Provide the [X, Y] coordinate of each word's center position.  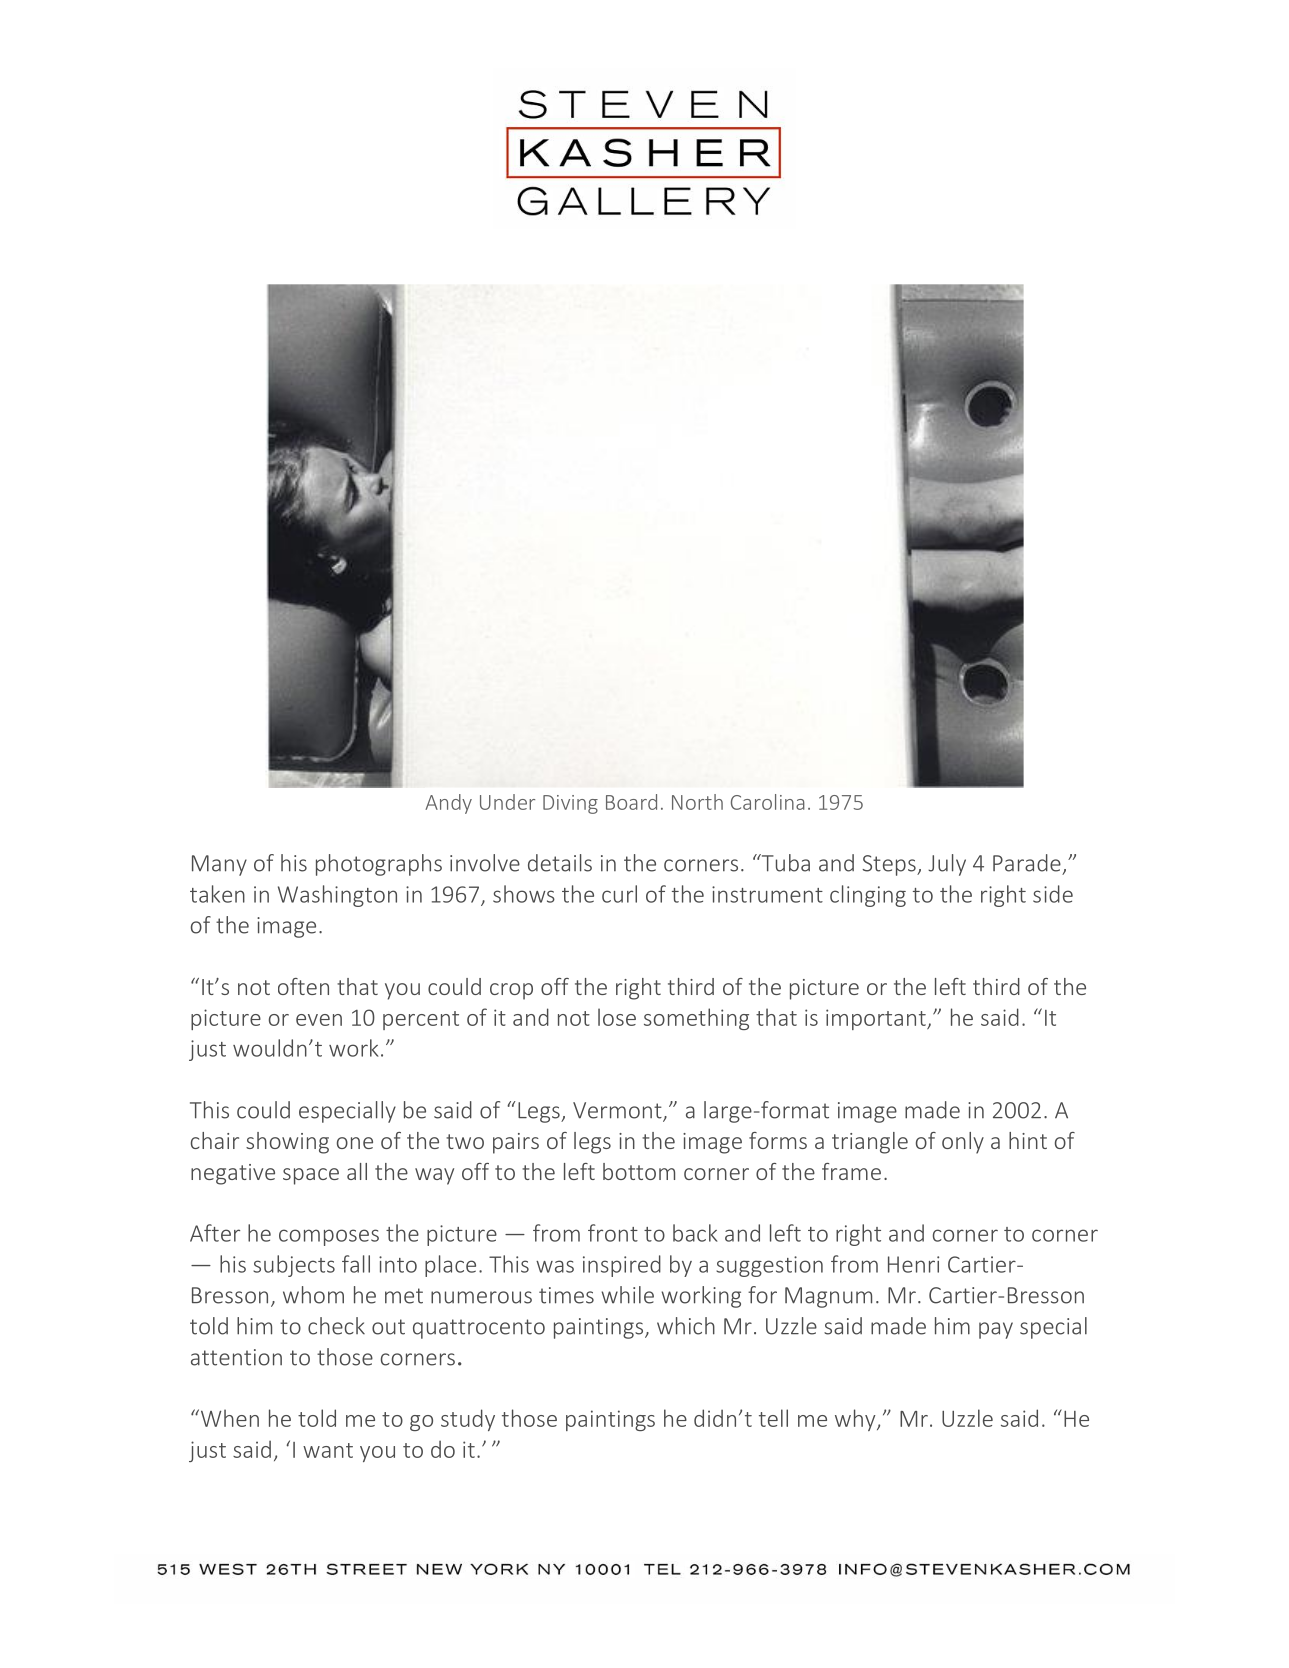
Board [631, 802]
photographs [379, 865]
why [856, 1420]
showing [287, 1143]
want [328, 1450]
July [947, 865]
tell [773, 1418]
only [963, 1143]
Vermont [618, 1111]
